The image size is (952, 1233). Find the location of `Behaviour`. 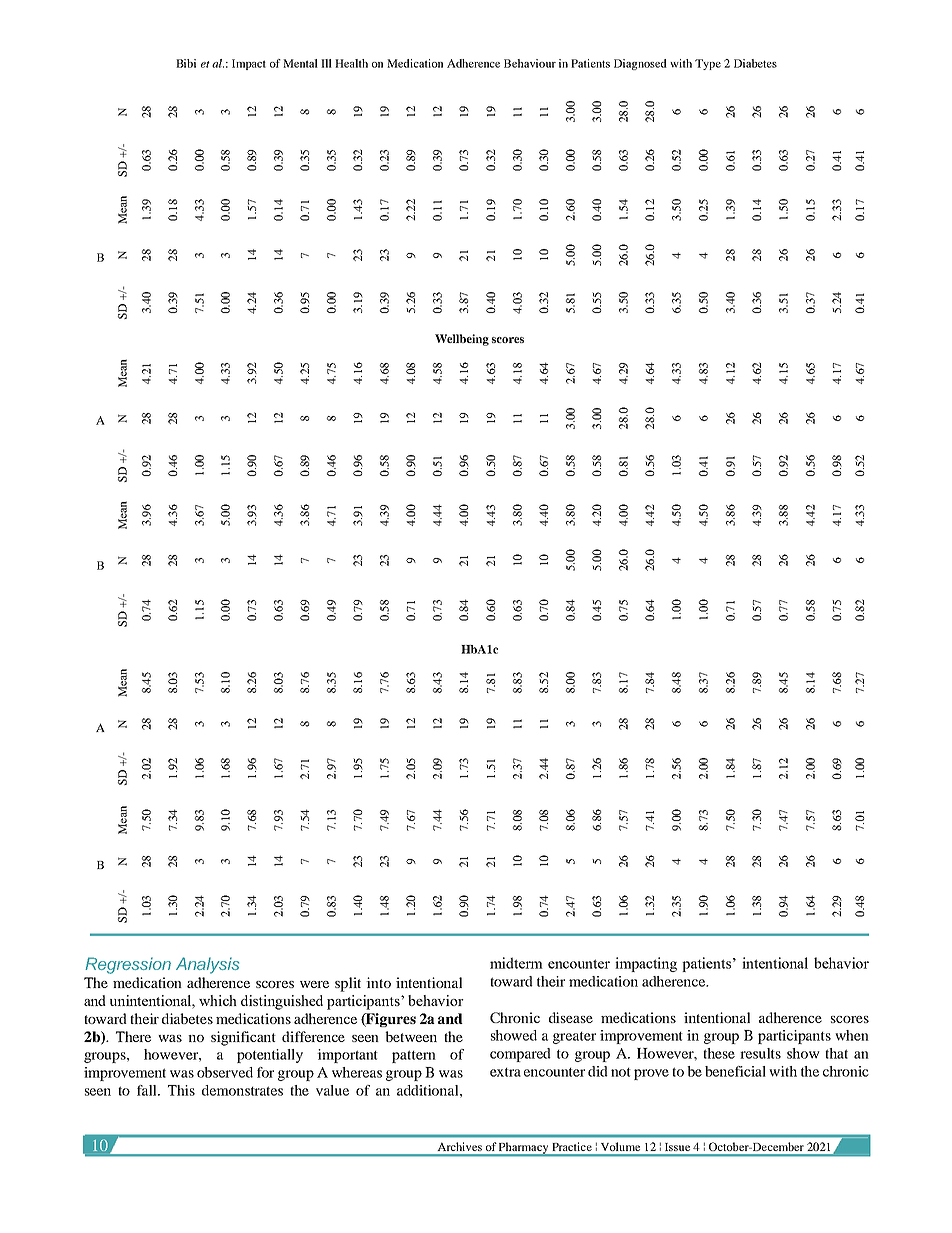

Behaviour is located at coordinates (530, 63).
